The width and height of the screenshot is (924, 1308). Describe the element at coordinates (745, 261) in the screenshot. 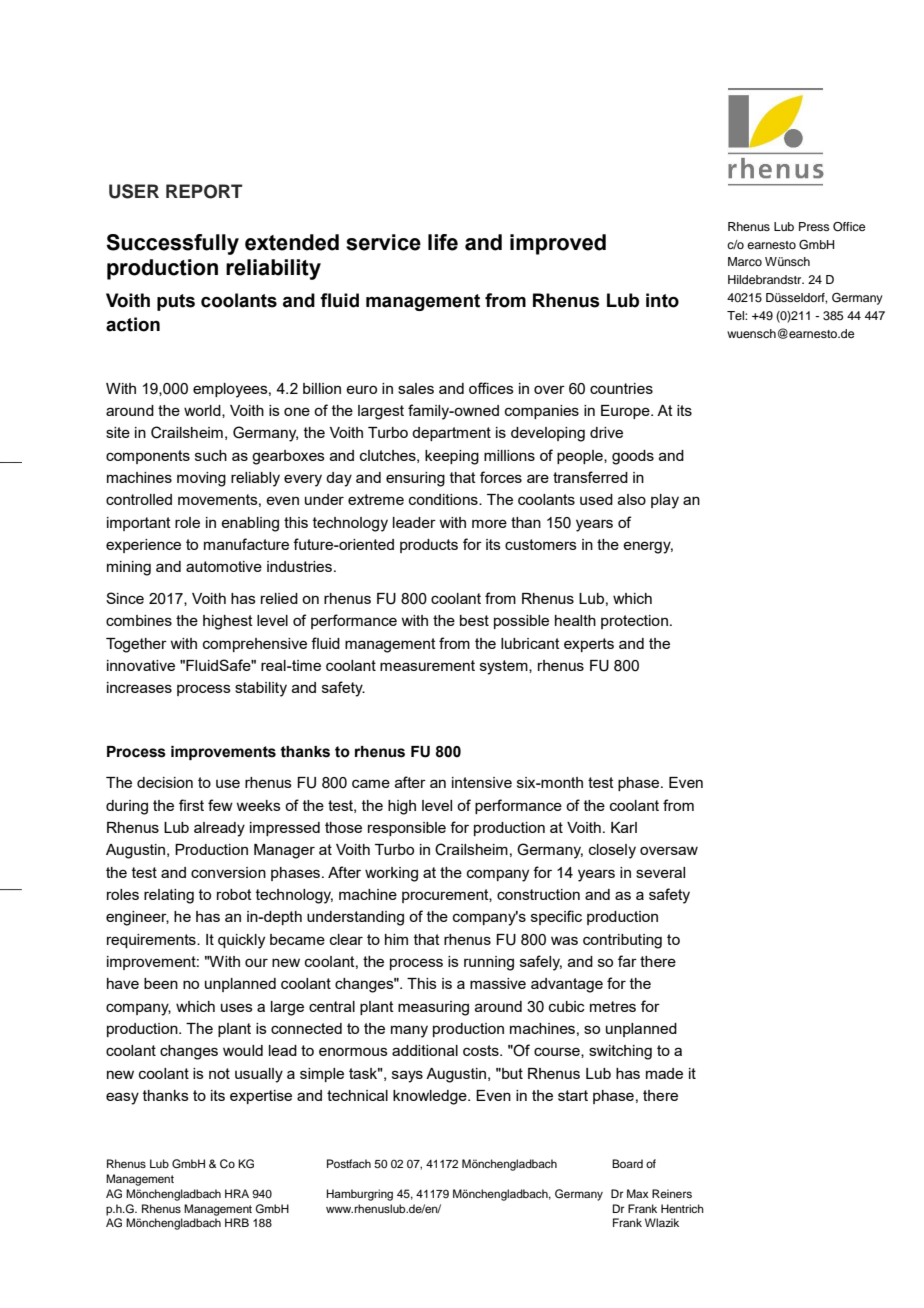

I see `Marco` at that location.
